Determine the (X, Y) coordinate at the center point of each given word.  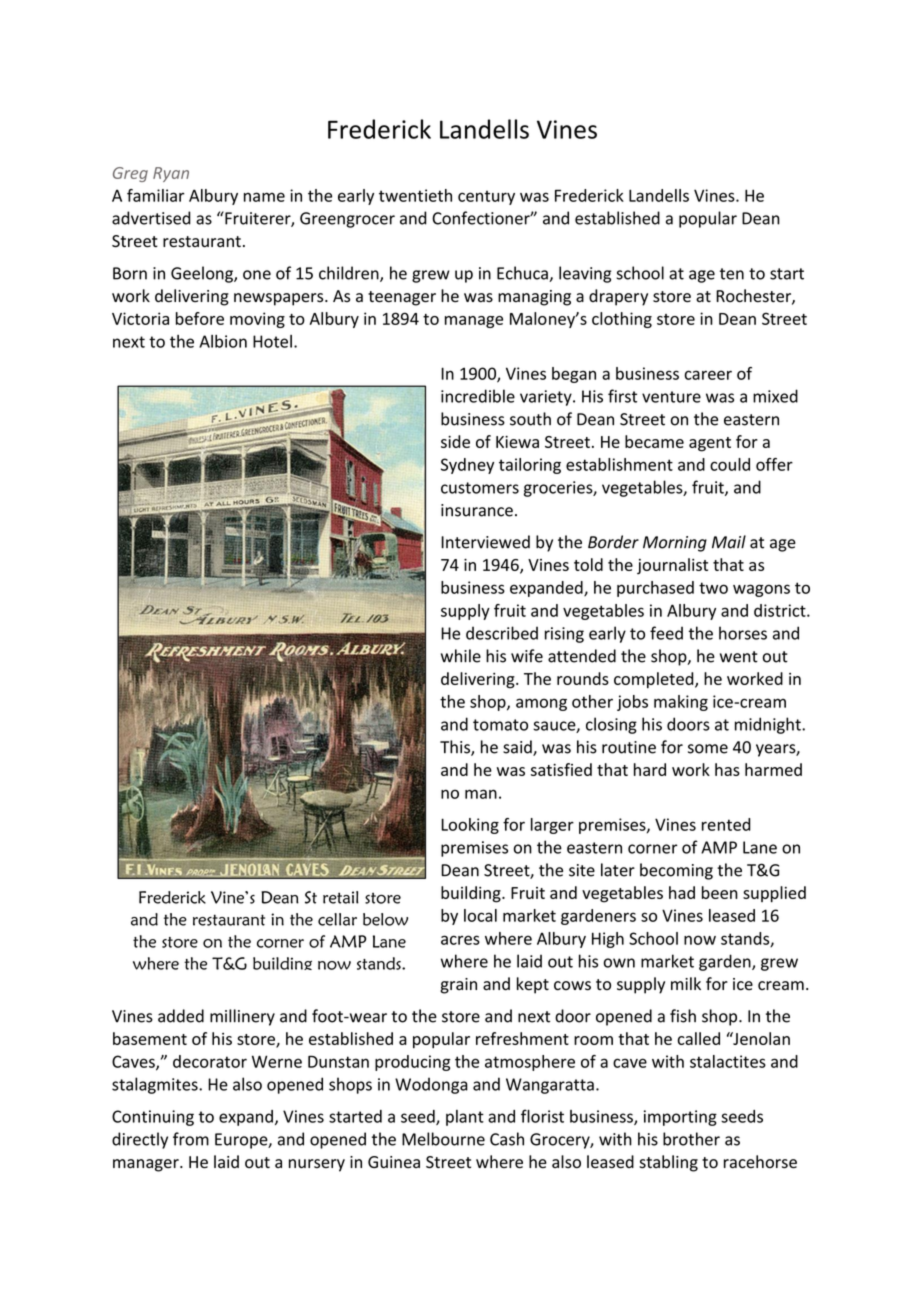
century (486, 197)
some (708, 749)
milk (686, 983)
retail (341, 897)
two (713, 588)
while (461, 656)
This (456, 748)
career (708, 375)
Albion (223, 341)
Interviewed (485, 542)
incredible (478, 396)
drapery (618, 297)
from (191, 1139)
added (181, 1016)
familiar (155, 195)
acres (460, 940)
